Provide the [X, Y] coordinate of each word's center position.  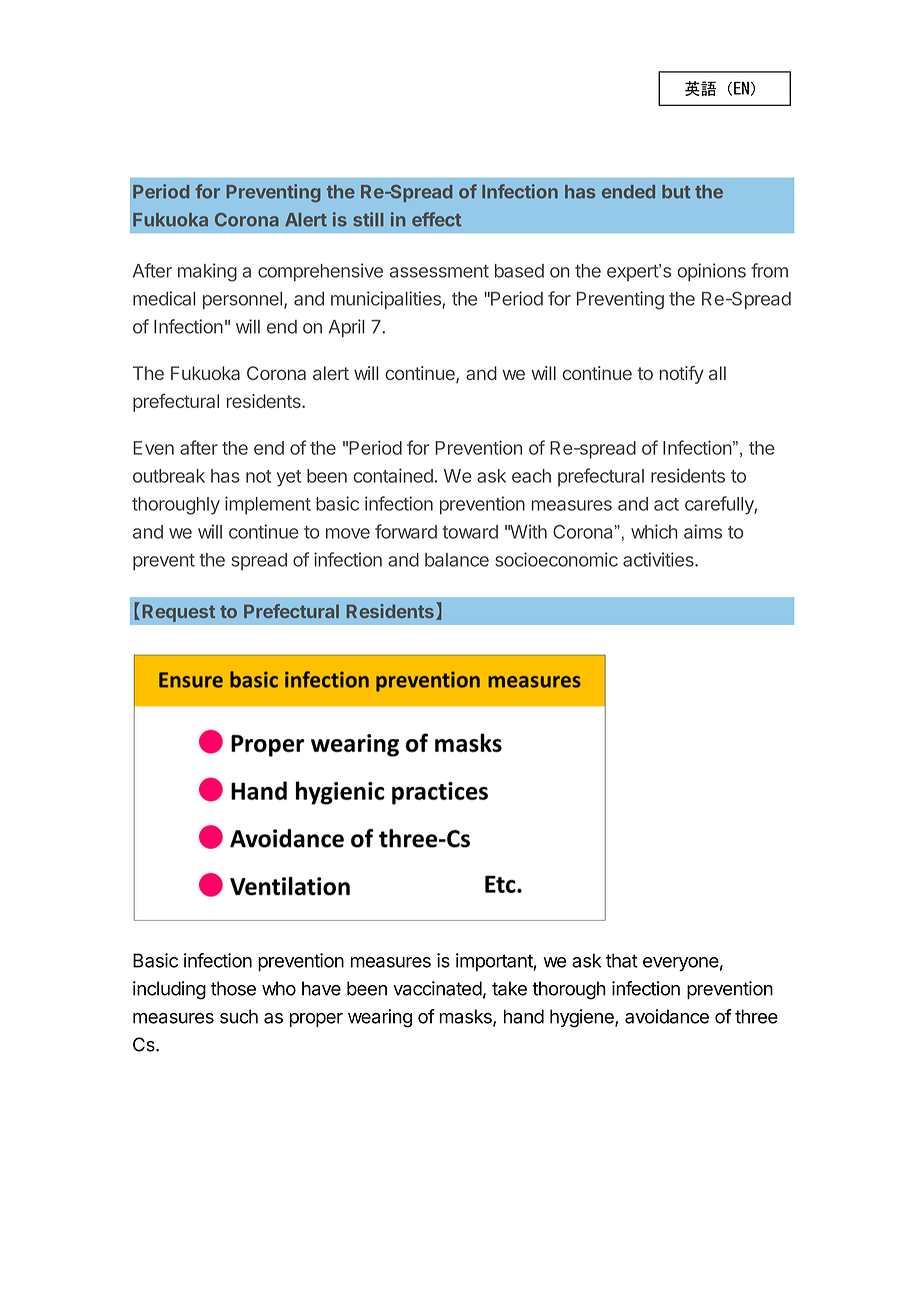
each [531, 476]
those [233, 988]
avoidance [667, 1016]
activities [659, 559]
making [207, 272]
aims [703, 531]
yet [289, 478]
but [676, 192]
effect [436, 219]
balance [457, 560]
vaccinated [437, 988]
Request [178, 613]
